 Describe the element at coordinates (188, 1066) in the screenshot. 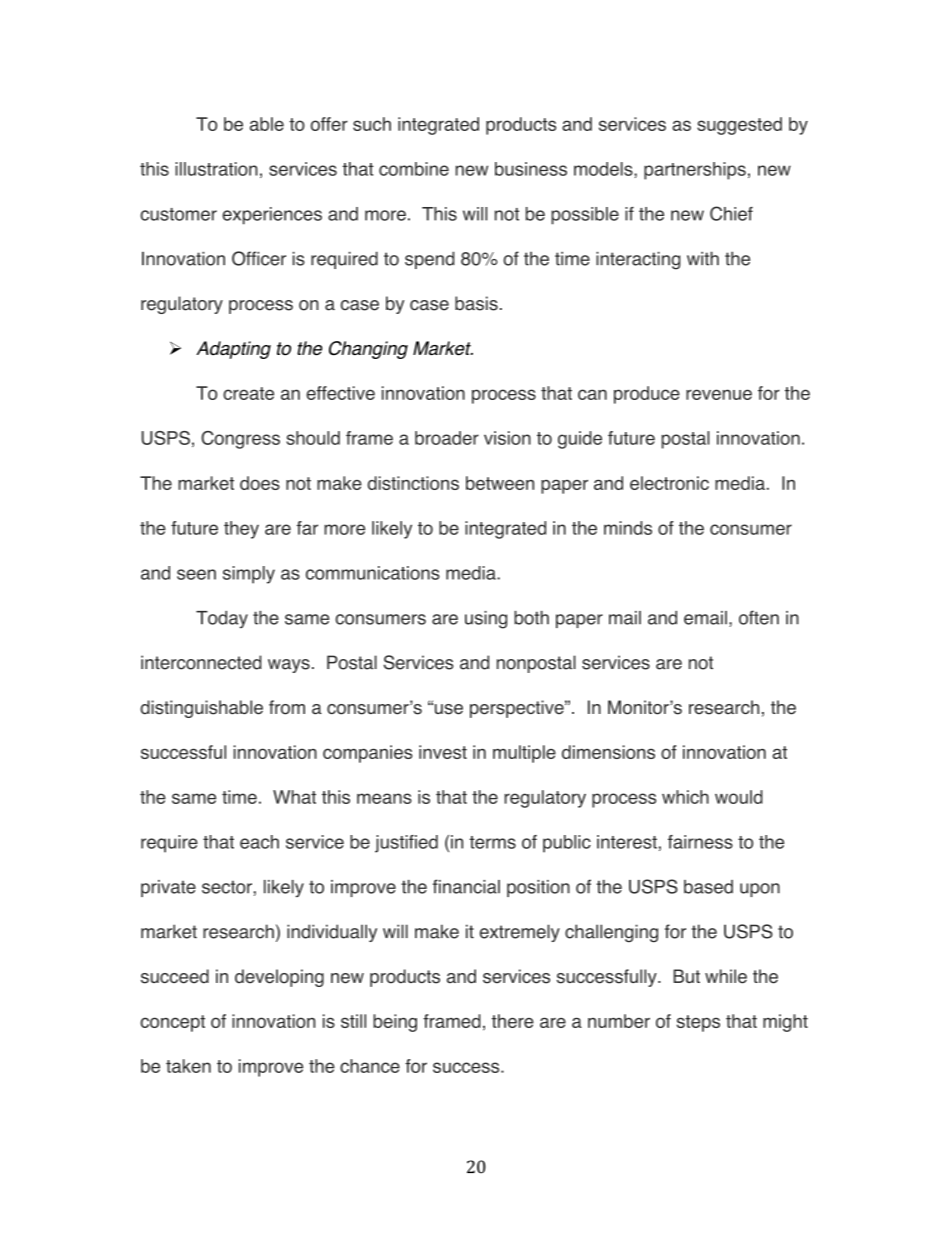

I see `taken` at that location.
